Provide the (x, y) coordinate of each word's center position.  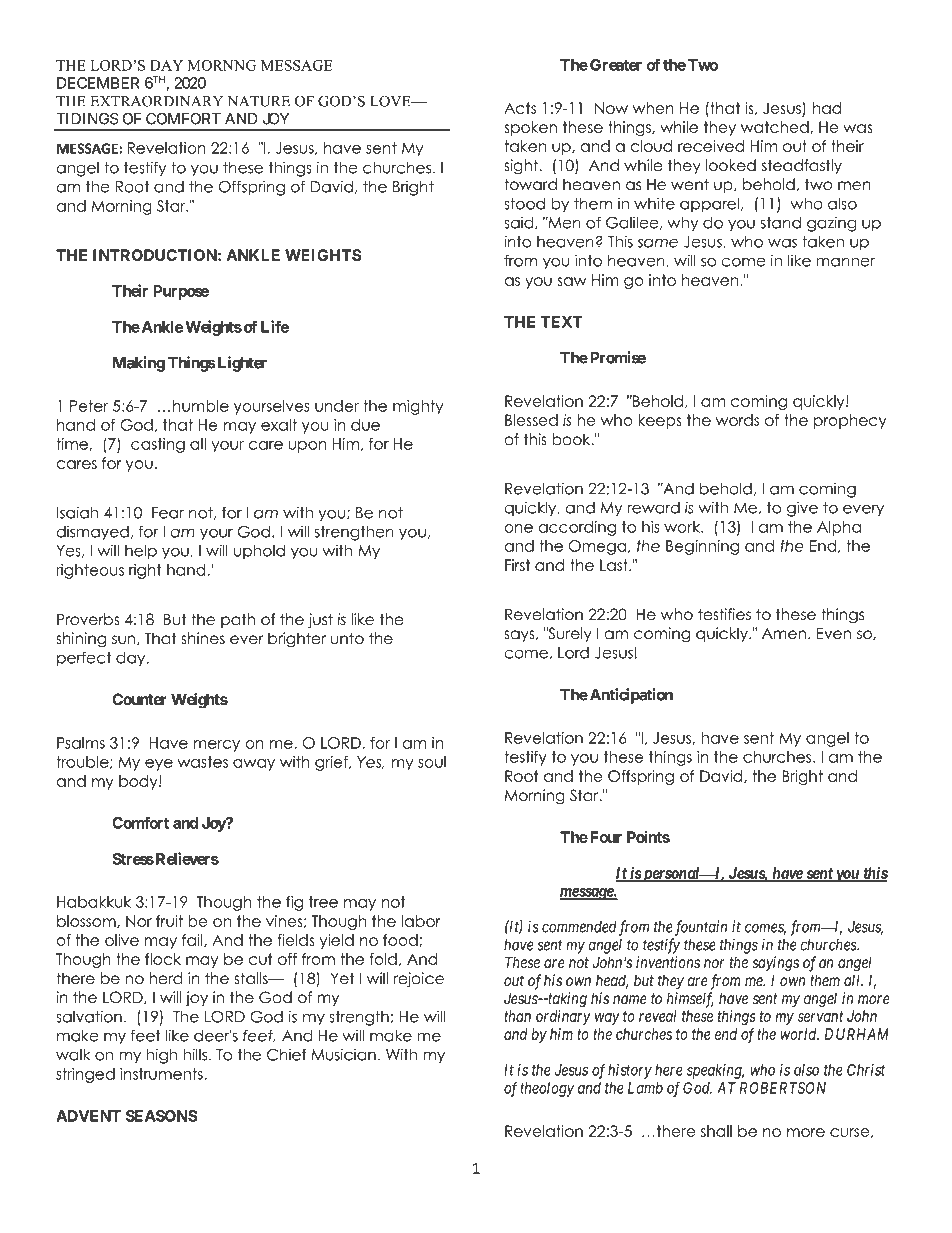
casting (158, 445)
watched (775, 127)
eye (159, 765)
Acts (520, 108)
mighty (418, 407)
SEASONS (162, 1116)
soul (432, 762)
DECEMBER (98, 83)
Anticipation (630, 696)
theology (547, 1089)
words (737, 420)
